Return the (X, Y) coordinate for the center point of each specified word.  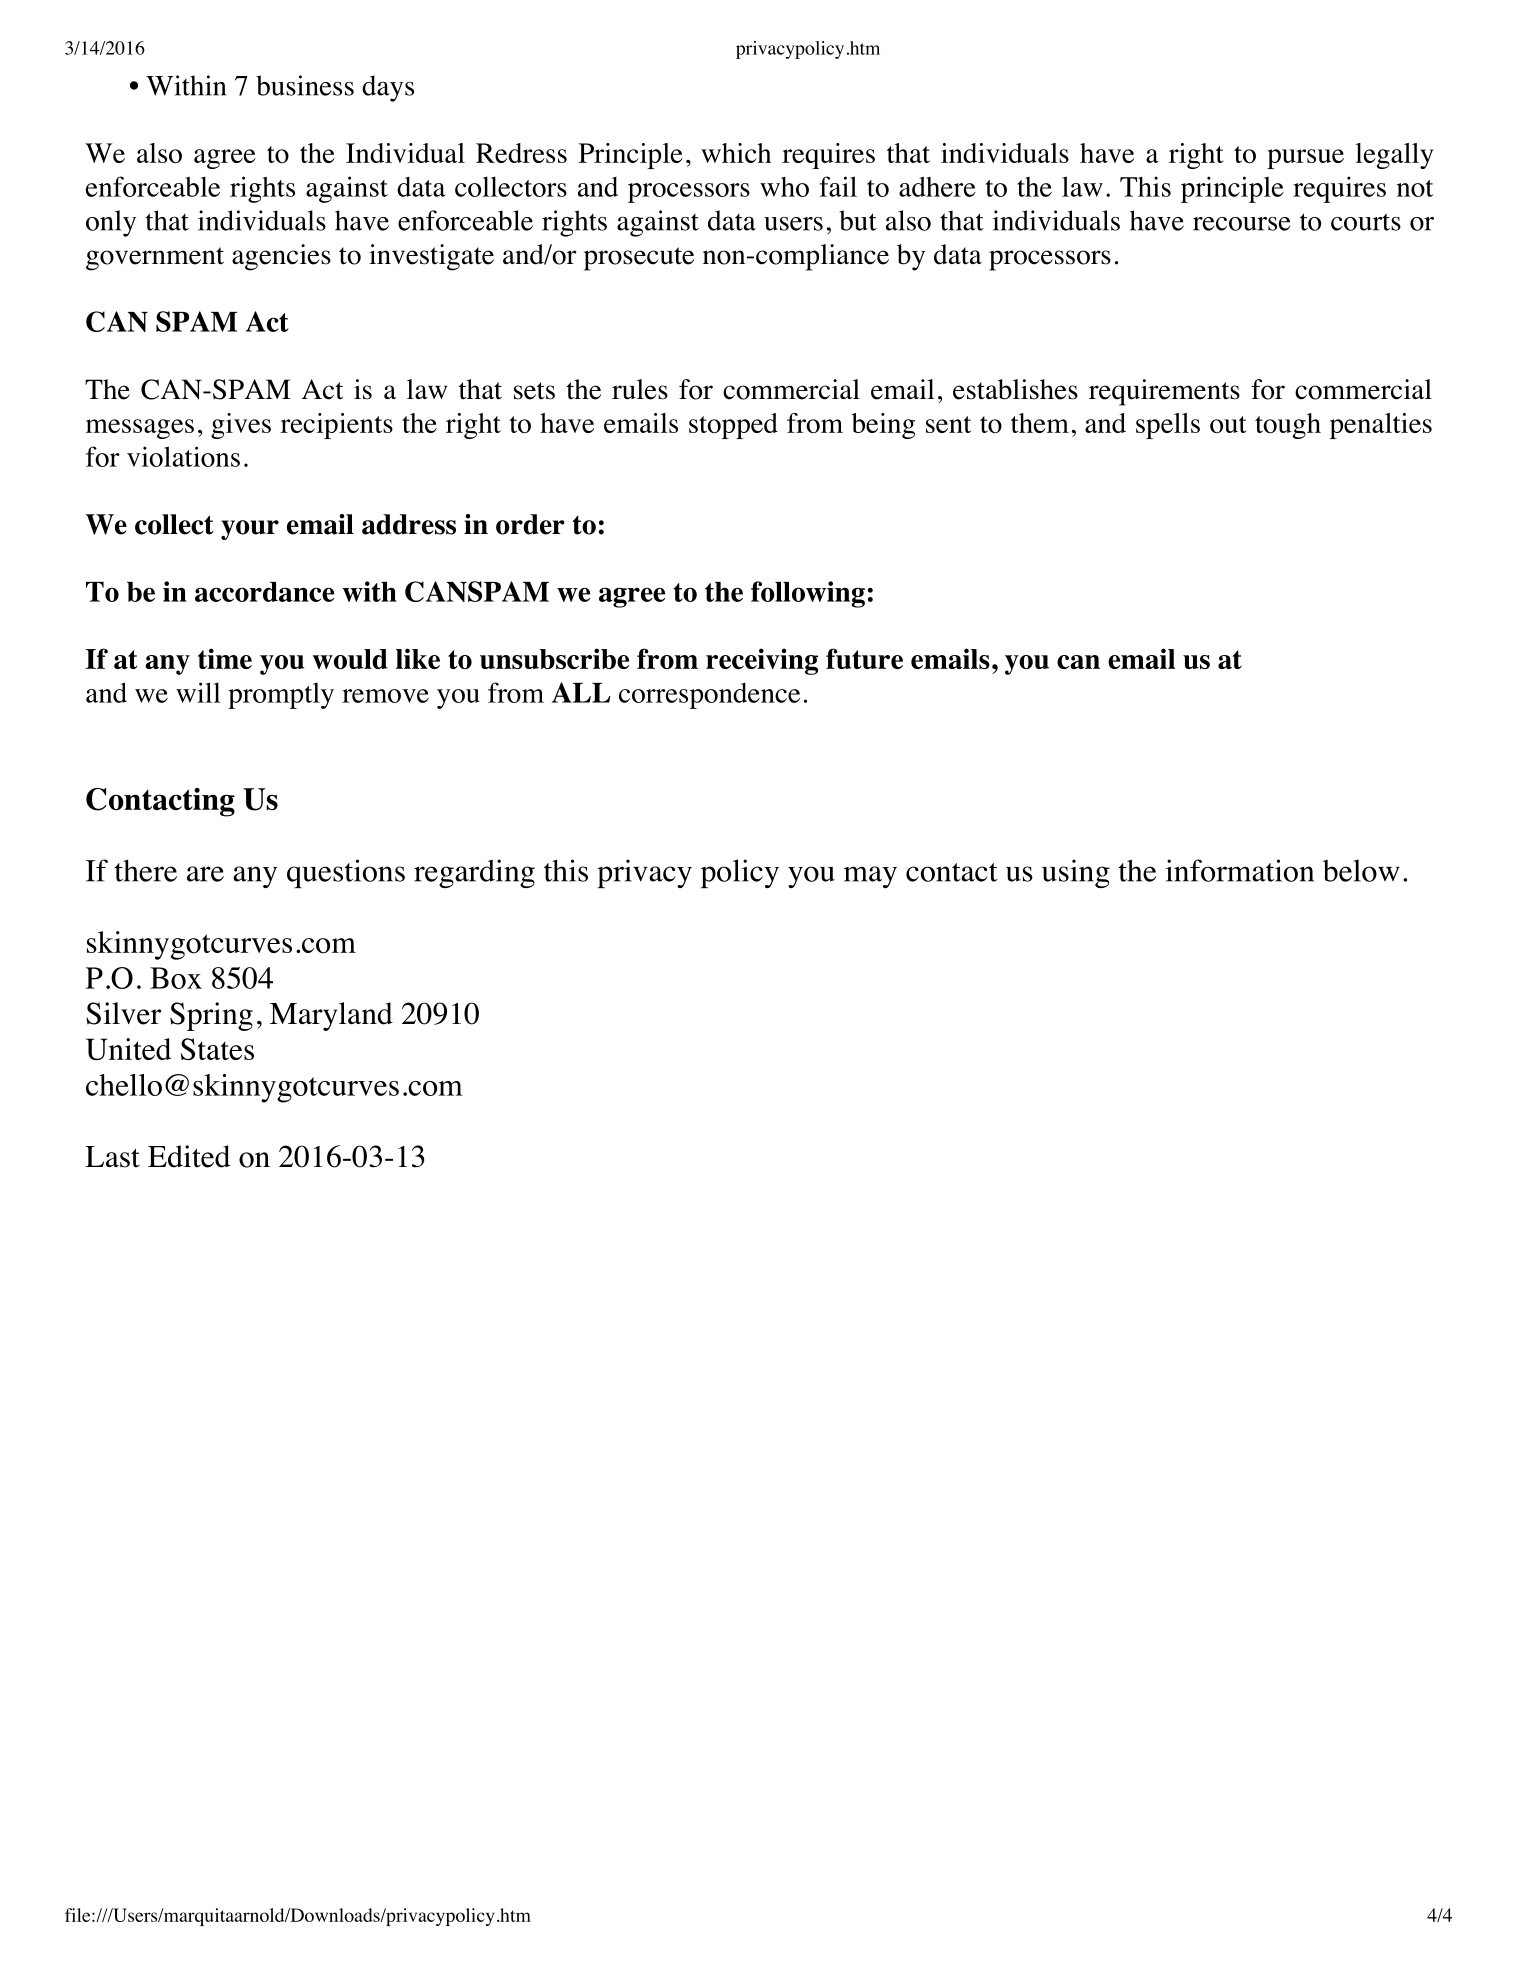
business (305, 85)
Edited (189, 1156)
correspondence (709, 696)
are (205, 874)
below (1361, 870)
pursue (1305, 159)
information (1240, 870)
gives (241, 426)
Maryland (331, 1016)
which (736, 153)
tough (1288, 426)
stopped (733, 426)
